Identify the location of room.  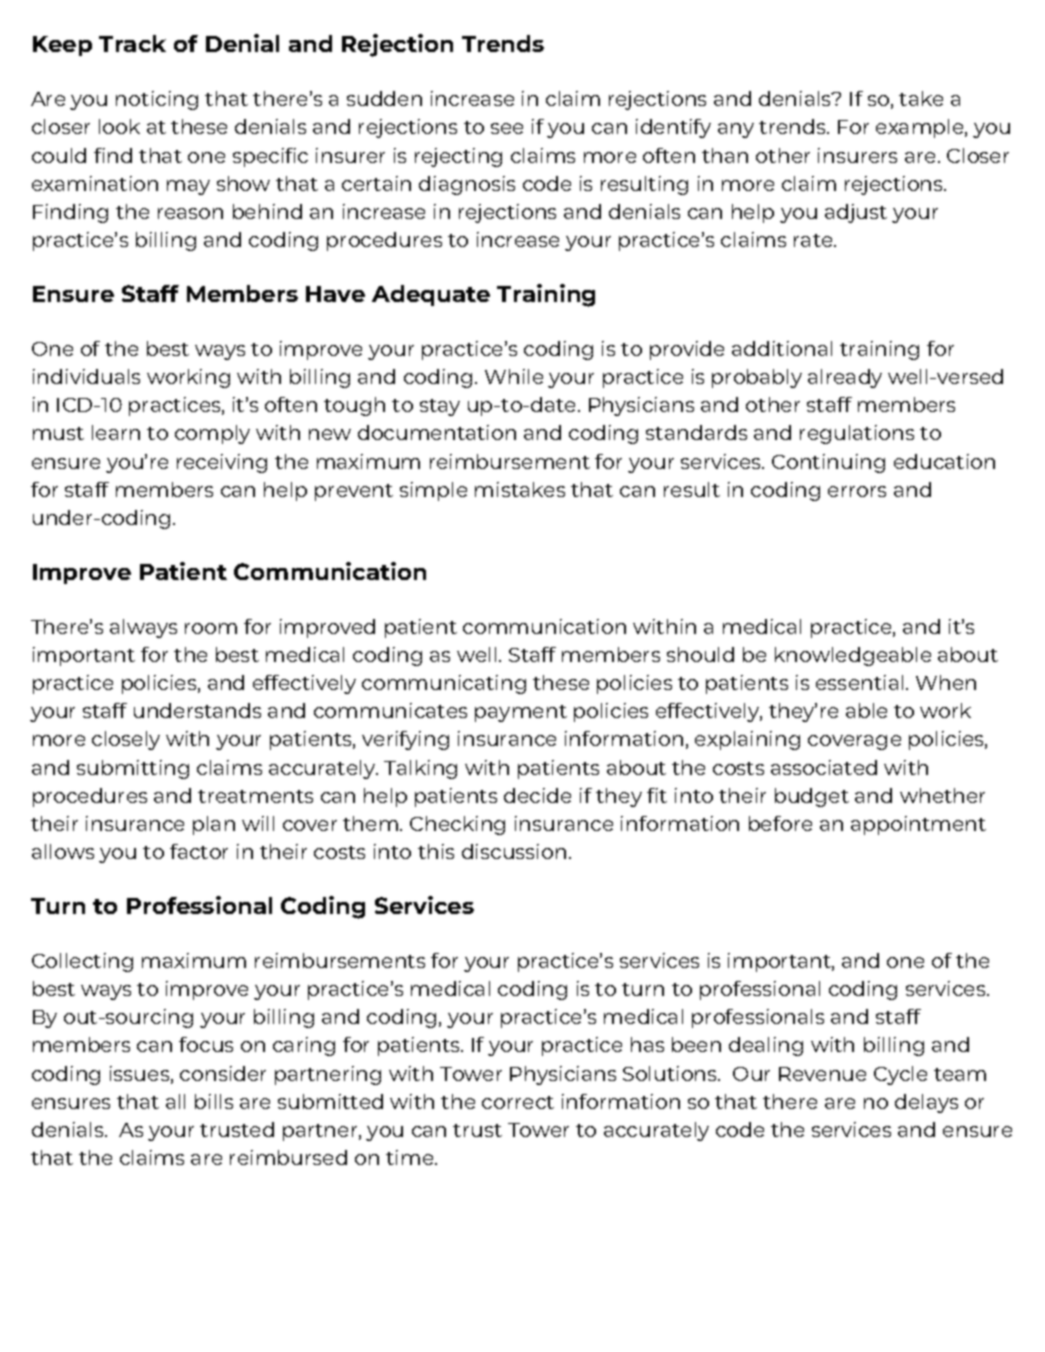
(211, 628).
